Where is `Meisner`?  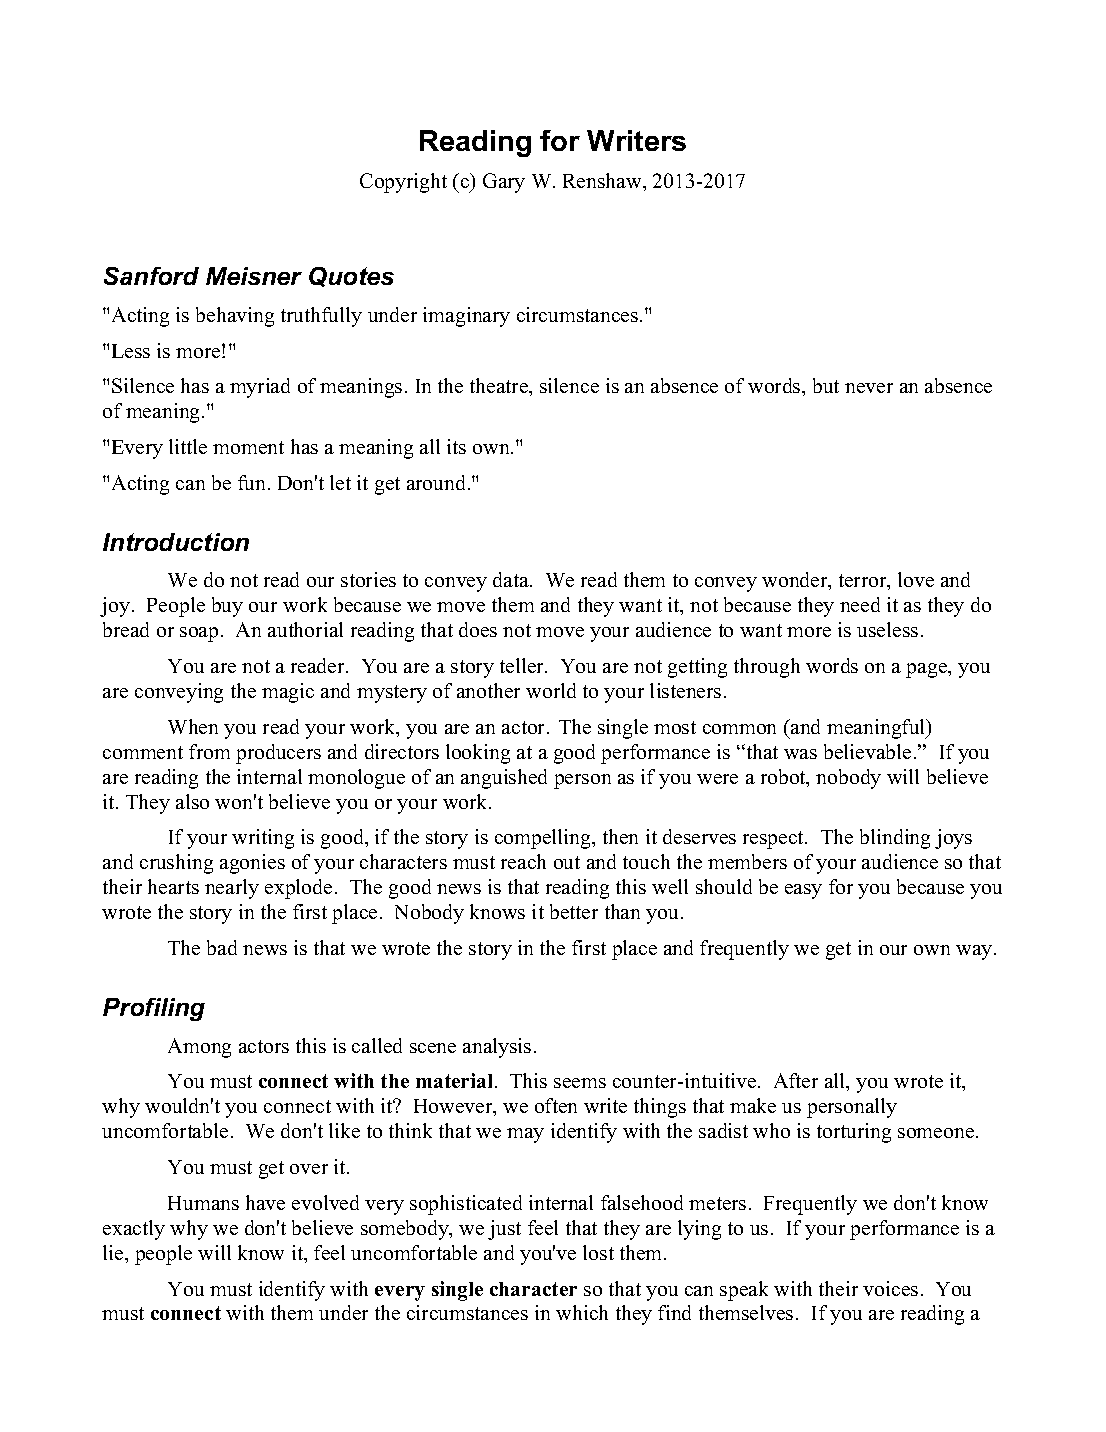 Meisner is located at coordinates (254, 276).
